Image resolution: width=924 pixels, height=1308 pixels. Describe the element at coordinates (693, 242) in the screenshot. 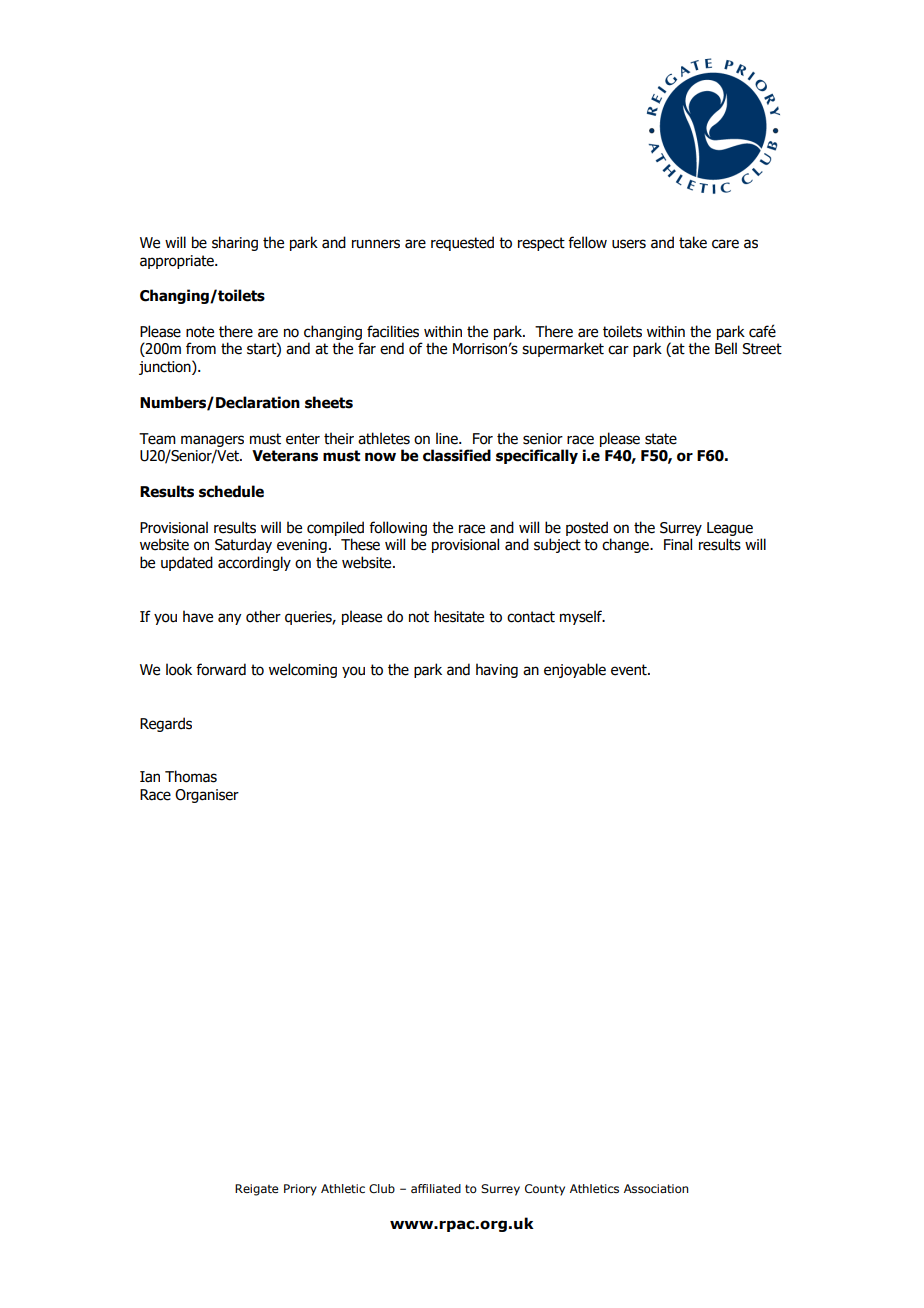

I see `take` at that location.
